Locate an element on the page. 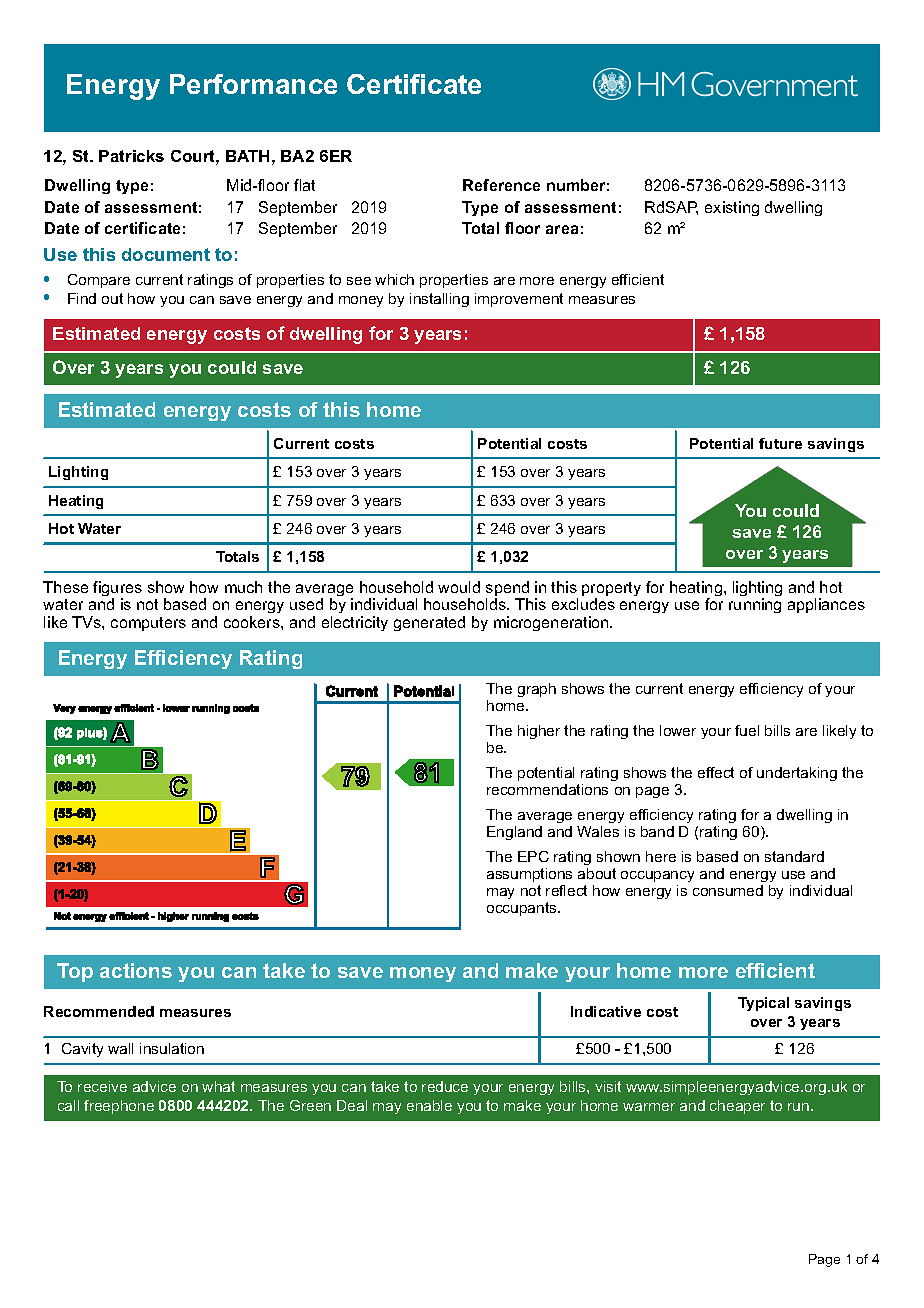 This page has height=1308, width=924. effect is located at coordinates (716, 772).
